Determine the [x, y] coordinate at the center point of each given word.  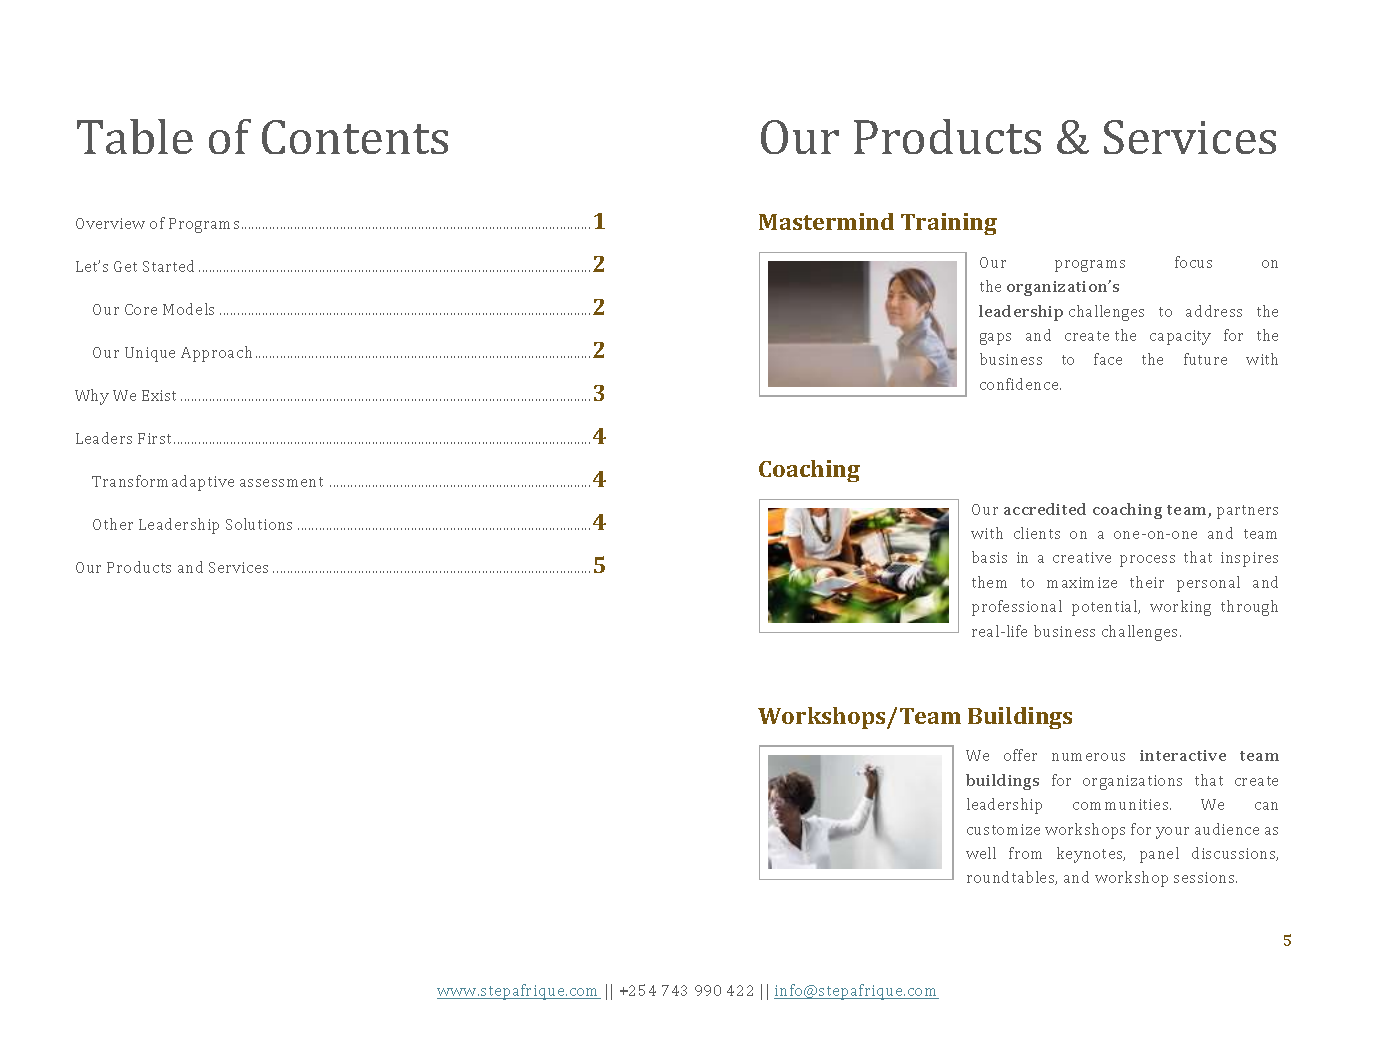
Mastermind [826, 221]
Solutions [259, 524]
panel [1159, 855]
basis [989, 557]
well [981, 853]
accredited [1045, 509]
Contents [355, 137]
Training [949, 224]
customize [1003, 829]
